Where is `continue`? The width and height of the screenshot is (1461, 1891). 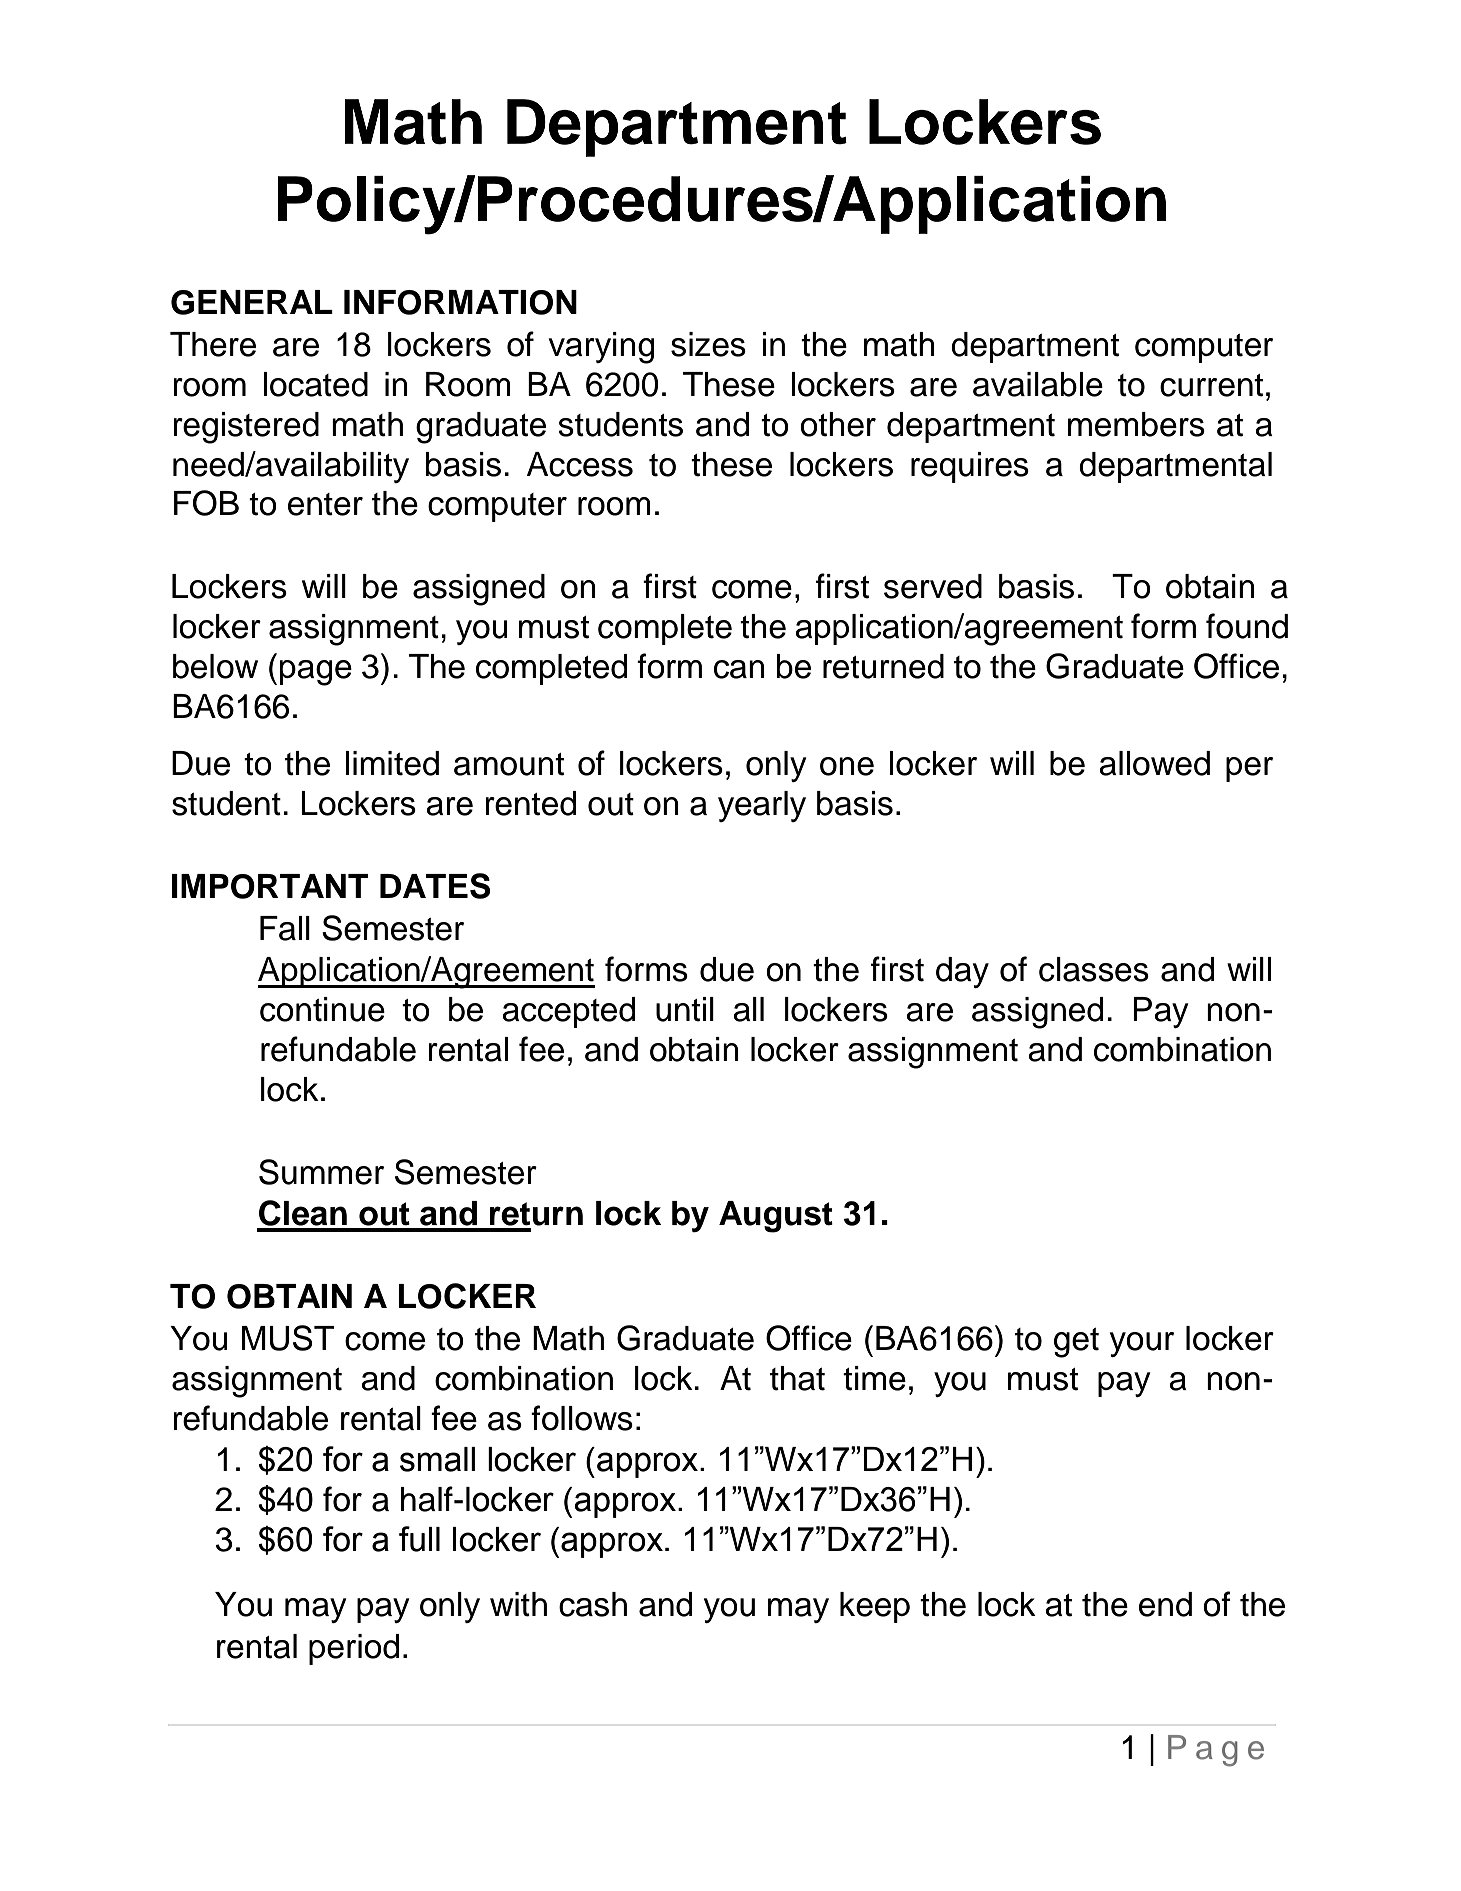 continue is located at coordinates (322, 1009).
